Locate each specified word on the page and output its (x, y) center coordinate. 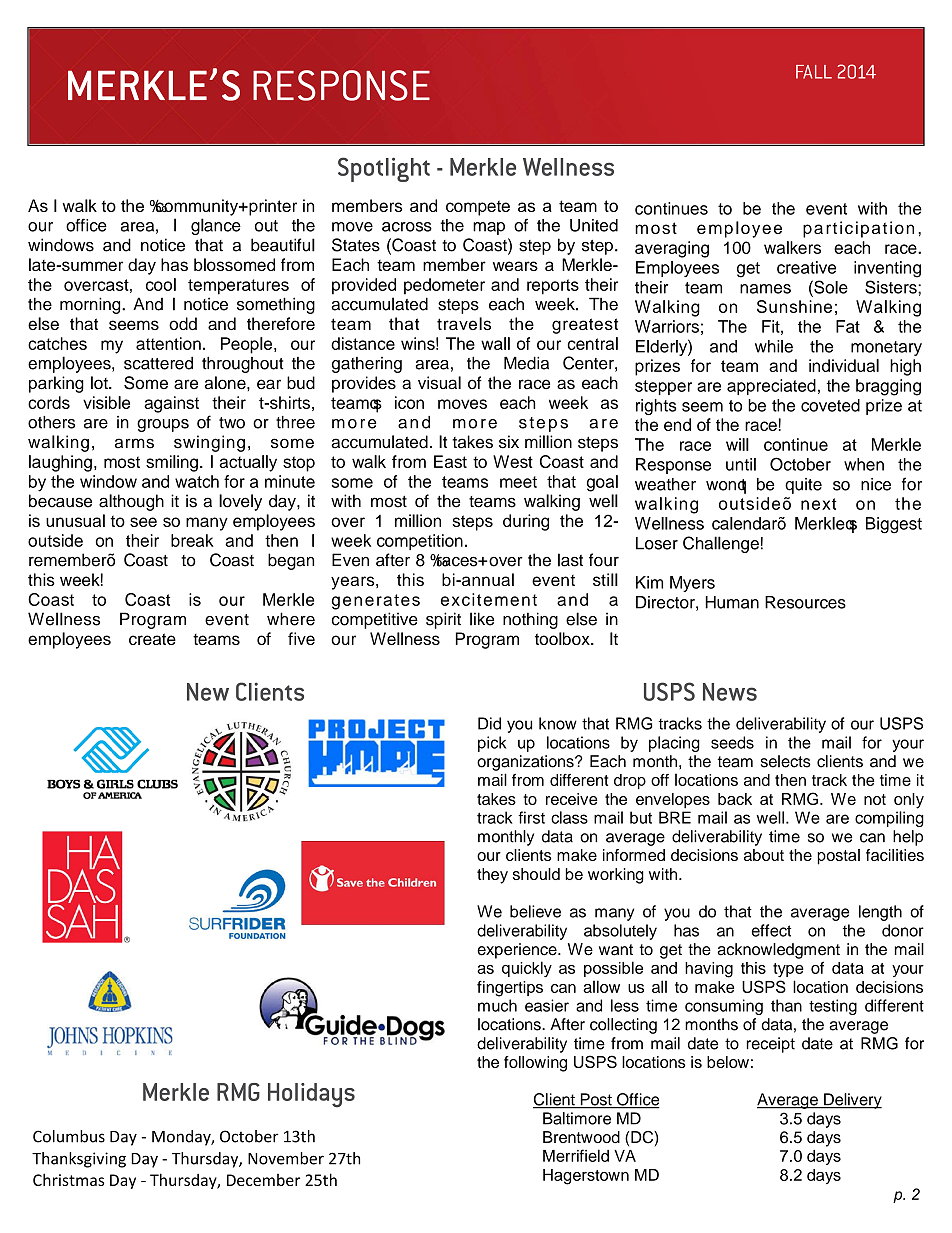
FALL (814, 72)
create (152, 639)
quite (803, 486)
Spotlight (384, 169)
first (531, 817)
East (450, 461)
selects (786, 761)
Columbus (69, 1136)
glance (216, 226)
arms (134, 443)
